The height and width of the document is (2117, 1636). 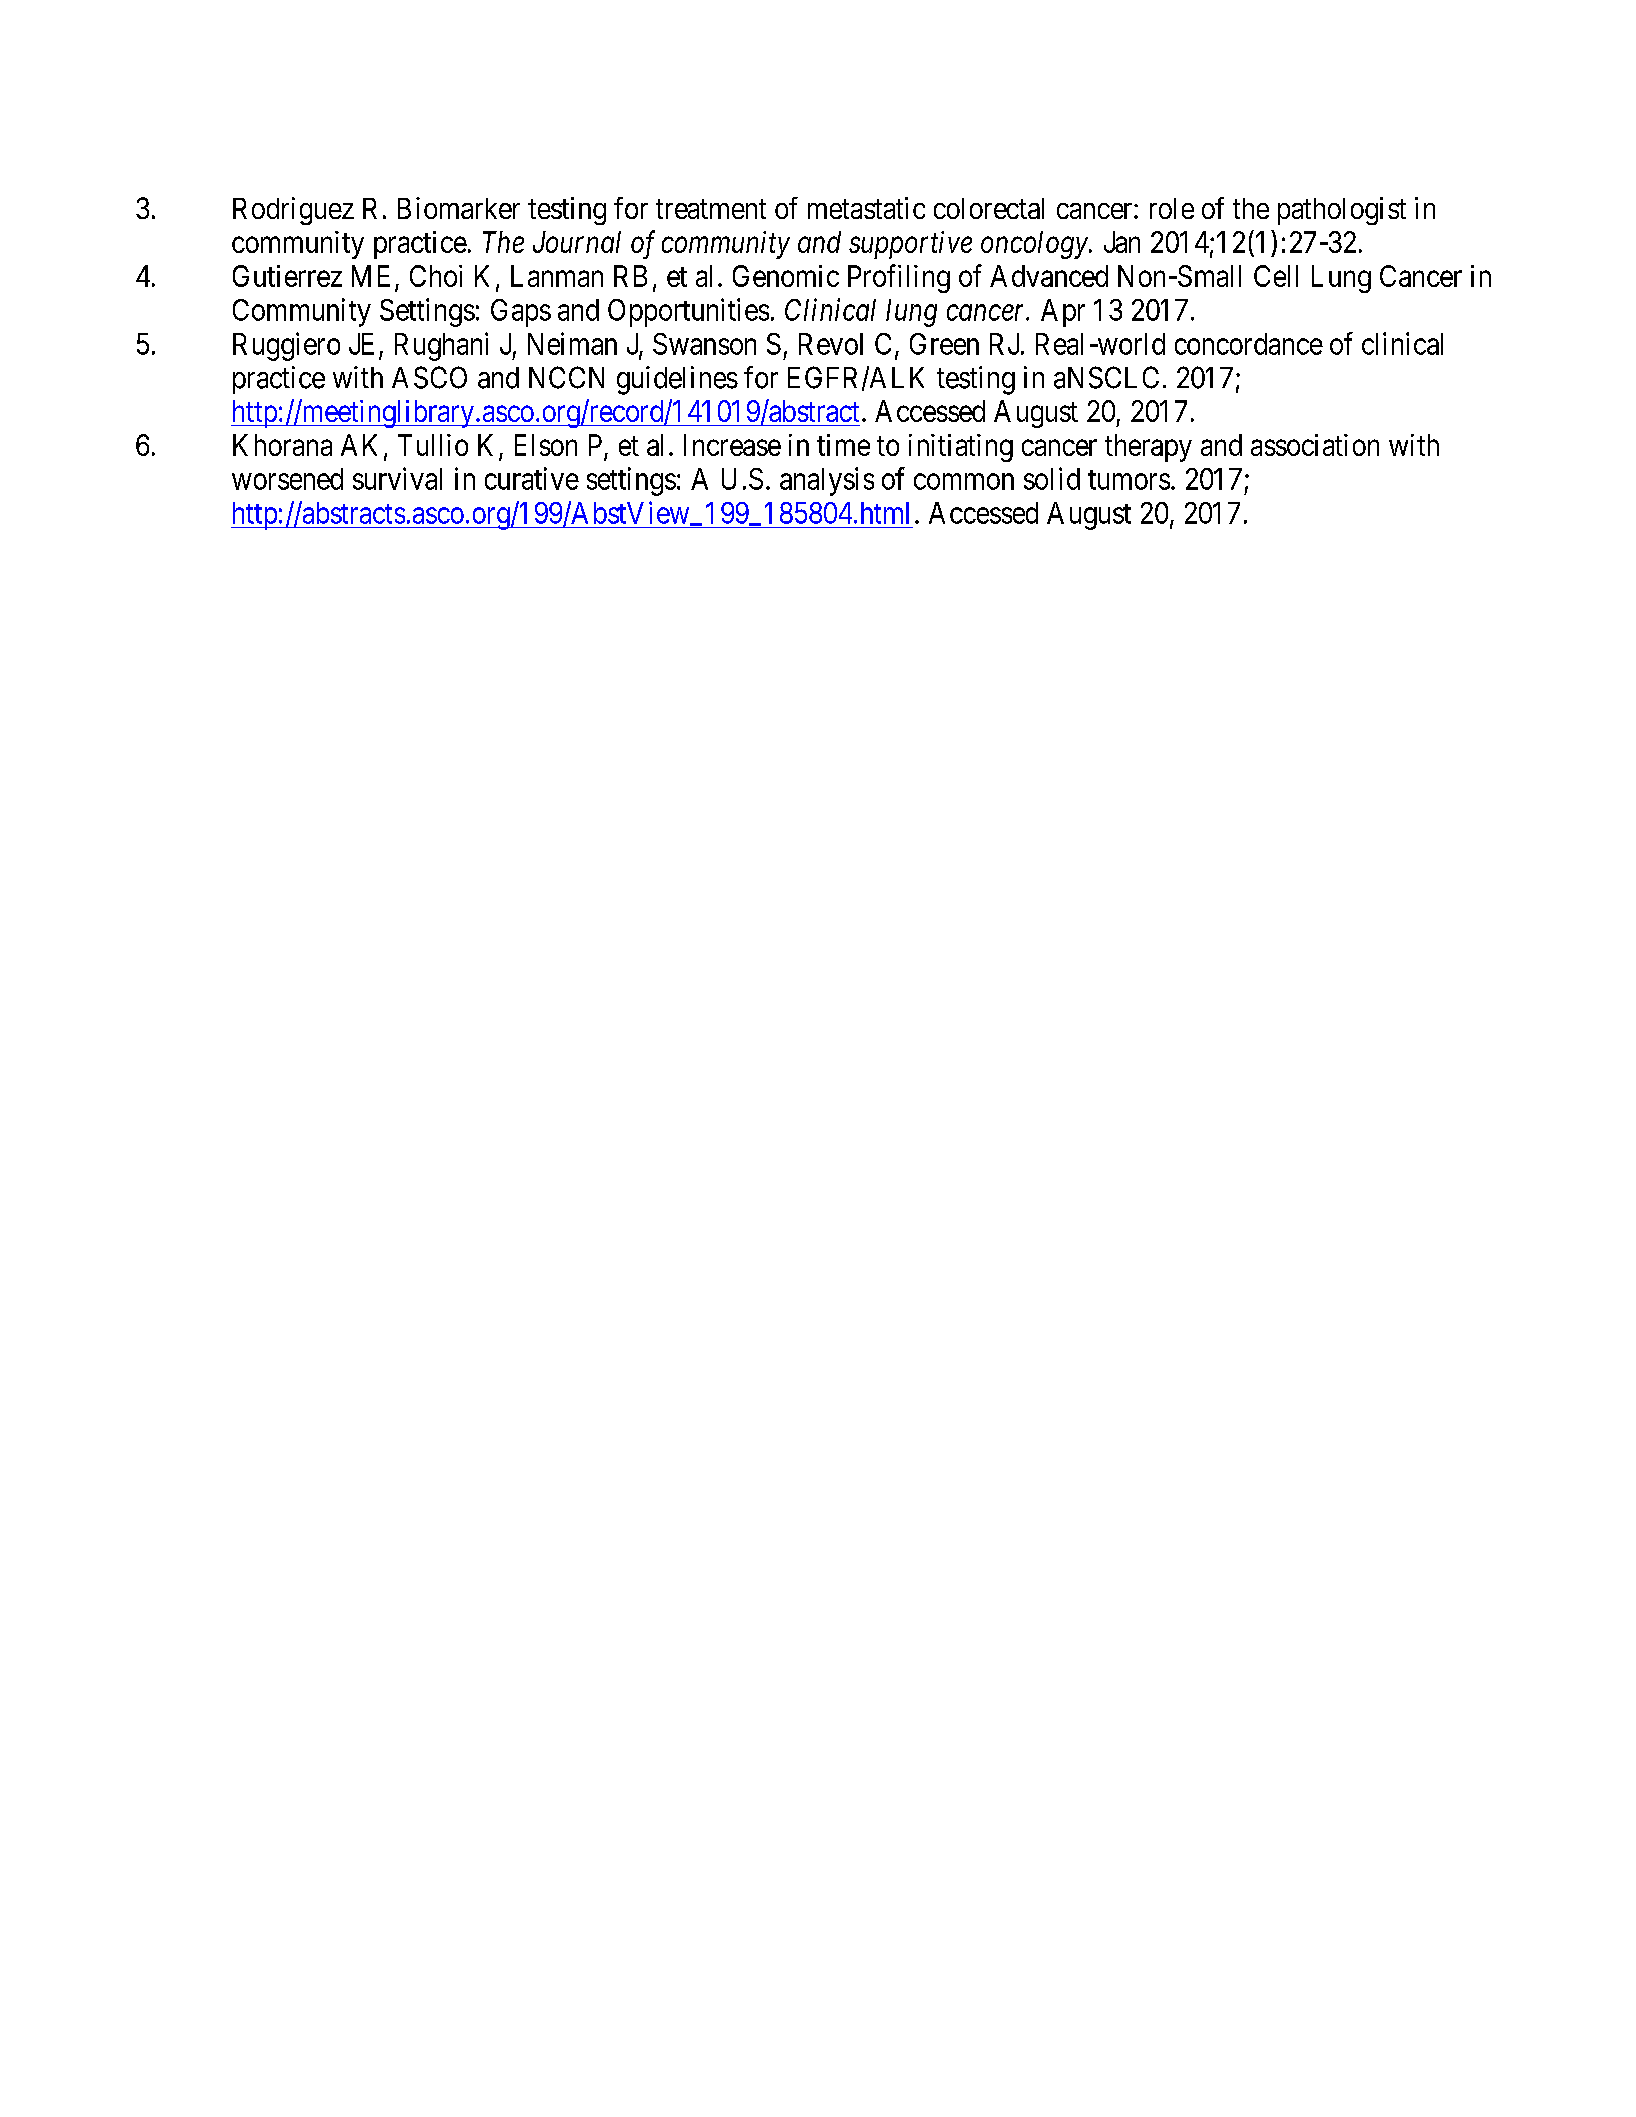 I want to click on role, so click(x=1172, y=208).
